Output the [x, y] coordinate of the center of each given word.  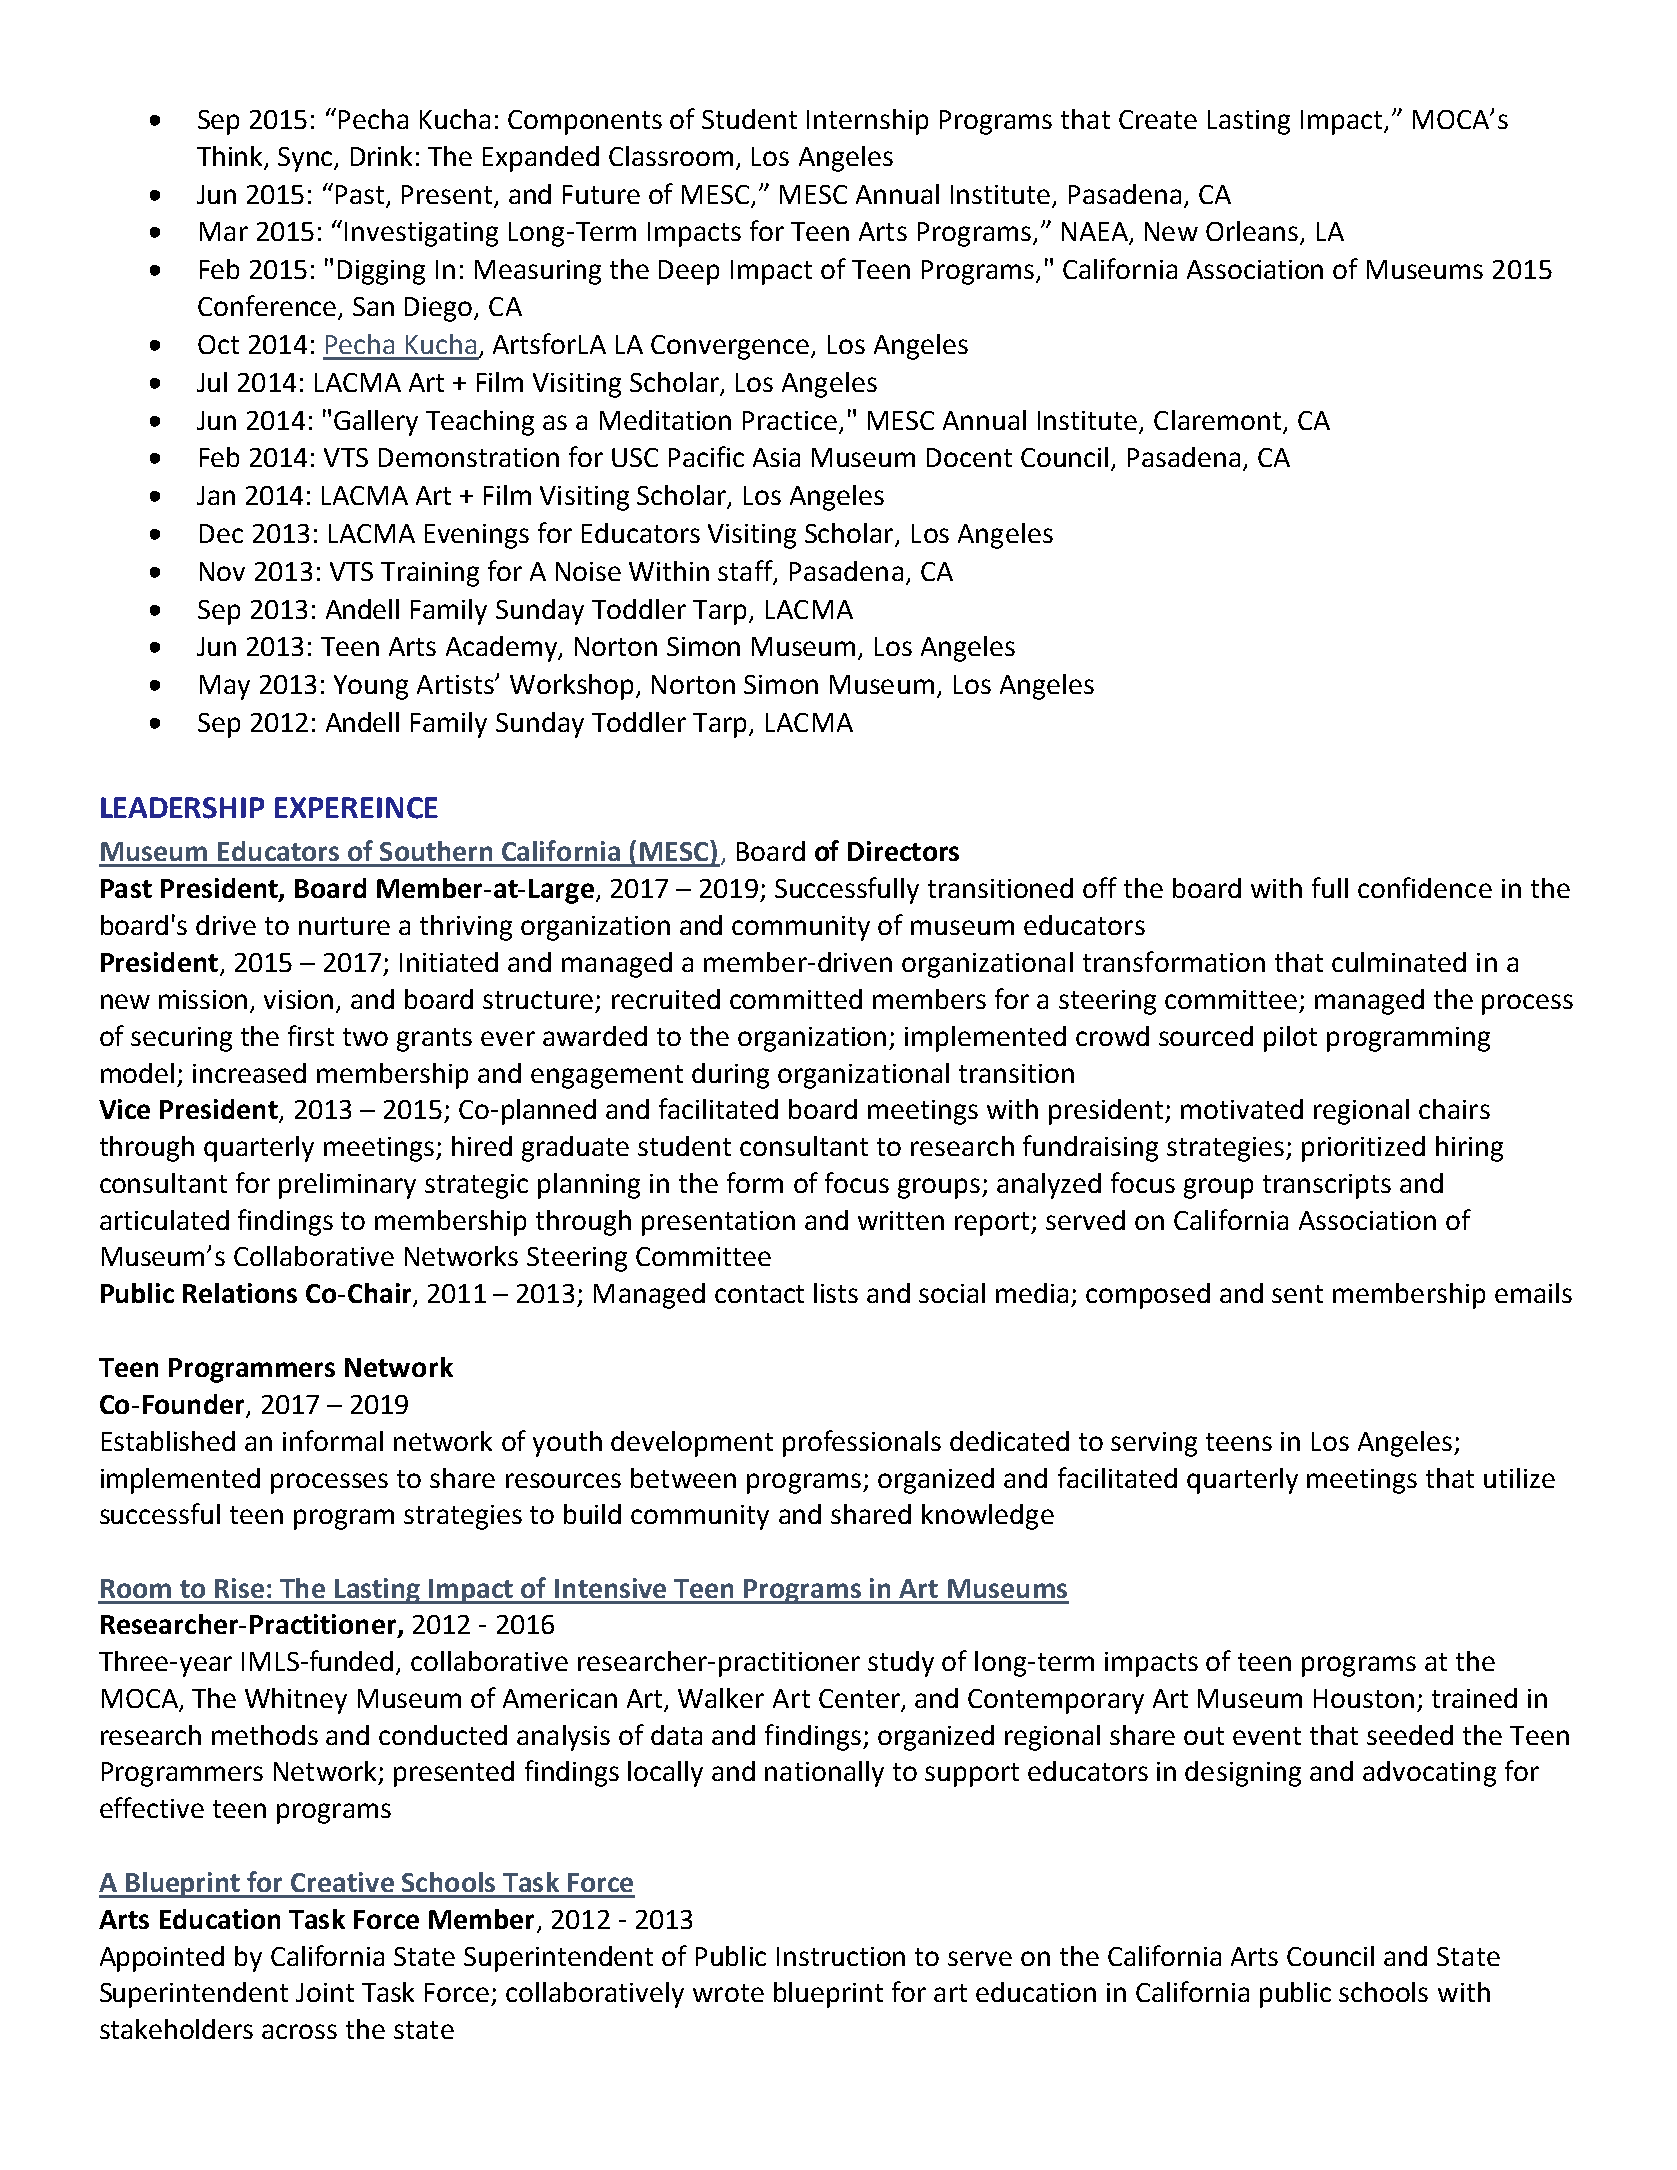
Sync [307, 159]
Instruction [841, 1956]
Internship [867, 122]
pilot [1290, 1039]
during [730, 1076]
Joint [325, 1992]
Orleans [1253, 232]
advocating [1429, 1774]
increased [249, 1073]
